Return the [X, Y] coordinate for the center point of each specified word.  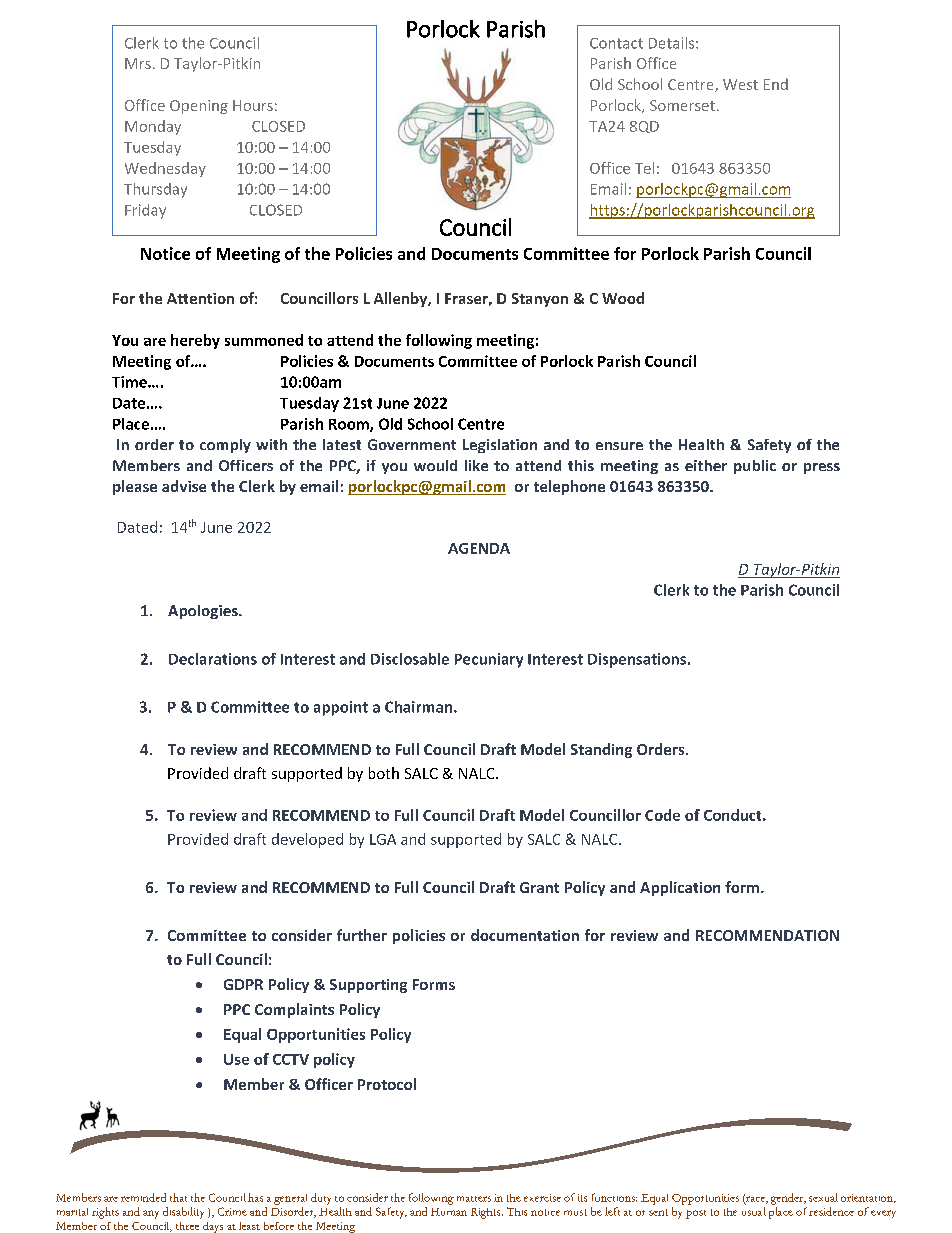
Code [662, 815]
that [178, 1197]
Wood [623, 298]
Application [680, 888]
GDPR [243, 984]
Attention [200, 298]
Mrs [138, 63]
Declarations [213, 659]
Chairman [420, 707]
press [822, 468]
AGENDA [479, 548]
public [755, 467]
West [740, 84]
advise [184, 486]
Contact [616, 43]
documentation [525, 935]
